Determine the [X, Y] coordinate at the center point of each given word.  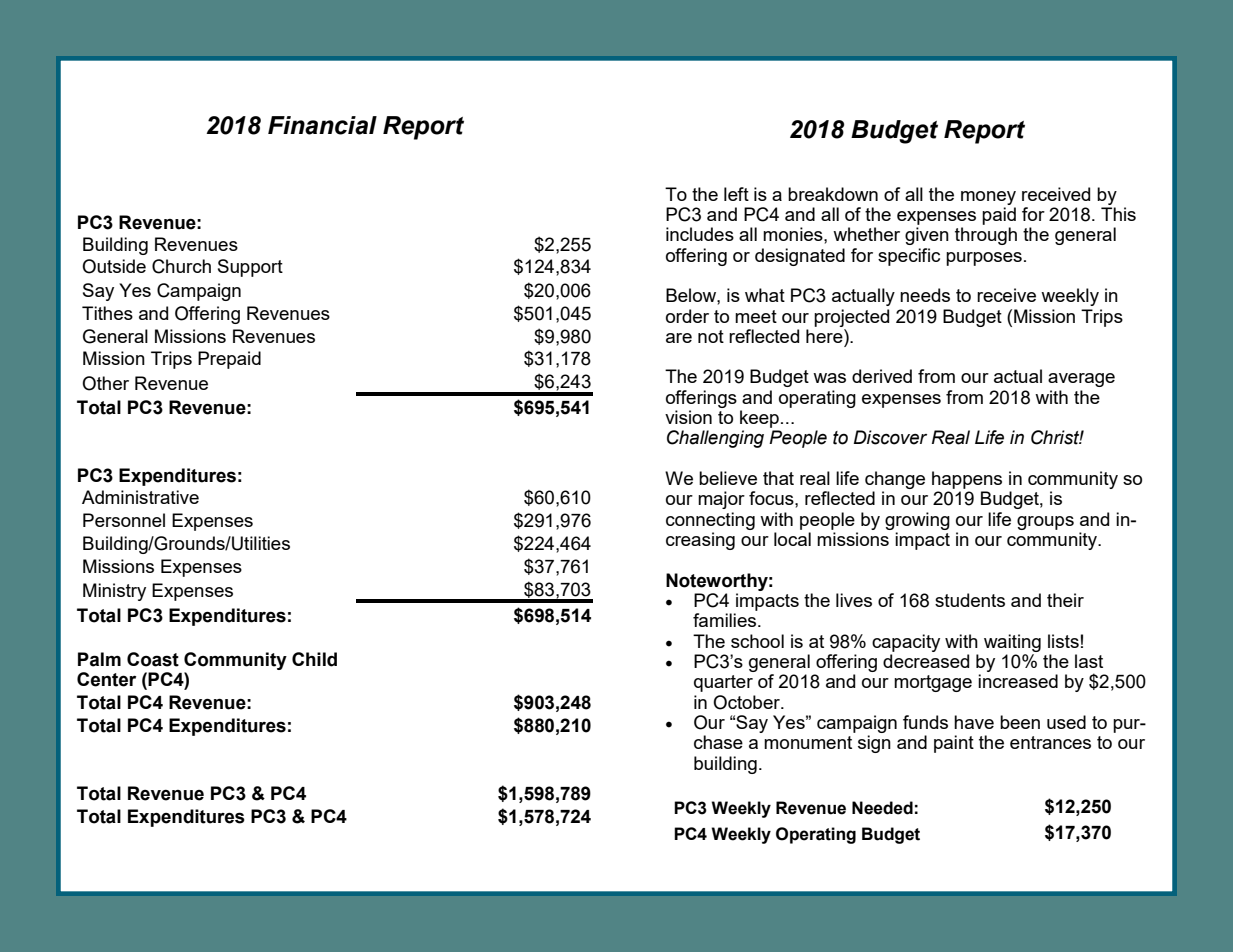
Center [106, 679]
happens [967, 480]
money [988, 198]
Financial [322, 125]
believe [728, 478]
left [736, 194]
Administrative [140, 497]
